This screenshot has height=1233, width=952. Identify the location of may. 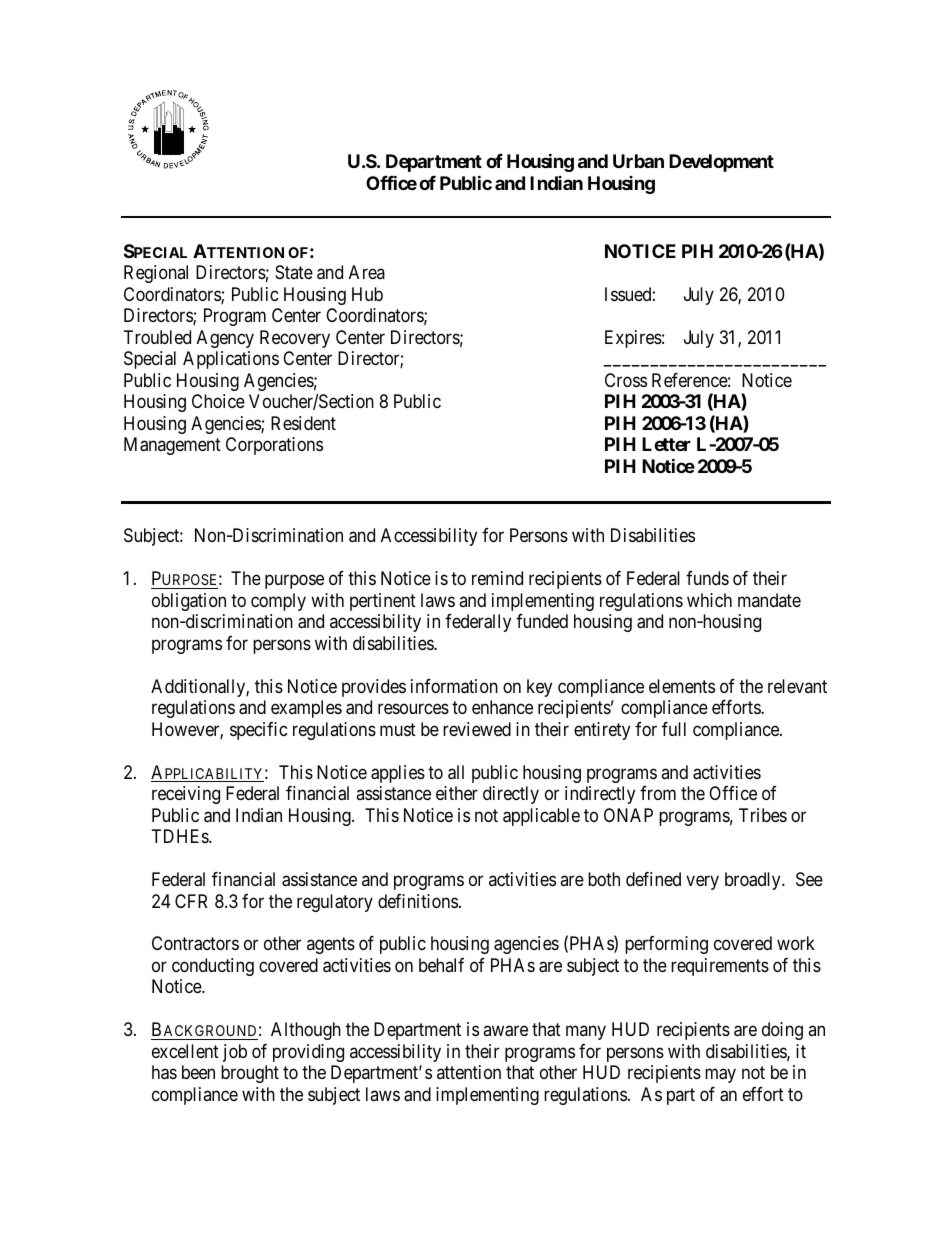
(720, 1076).
